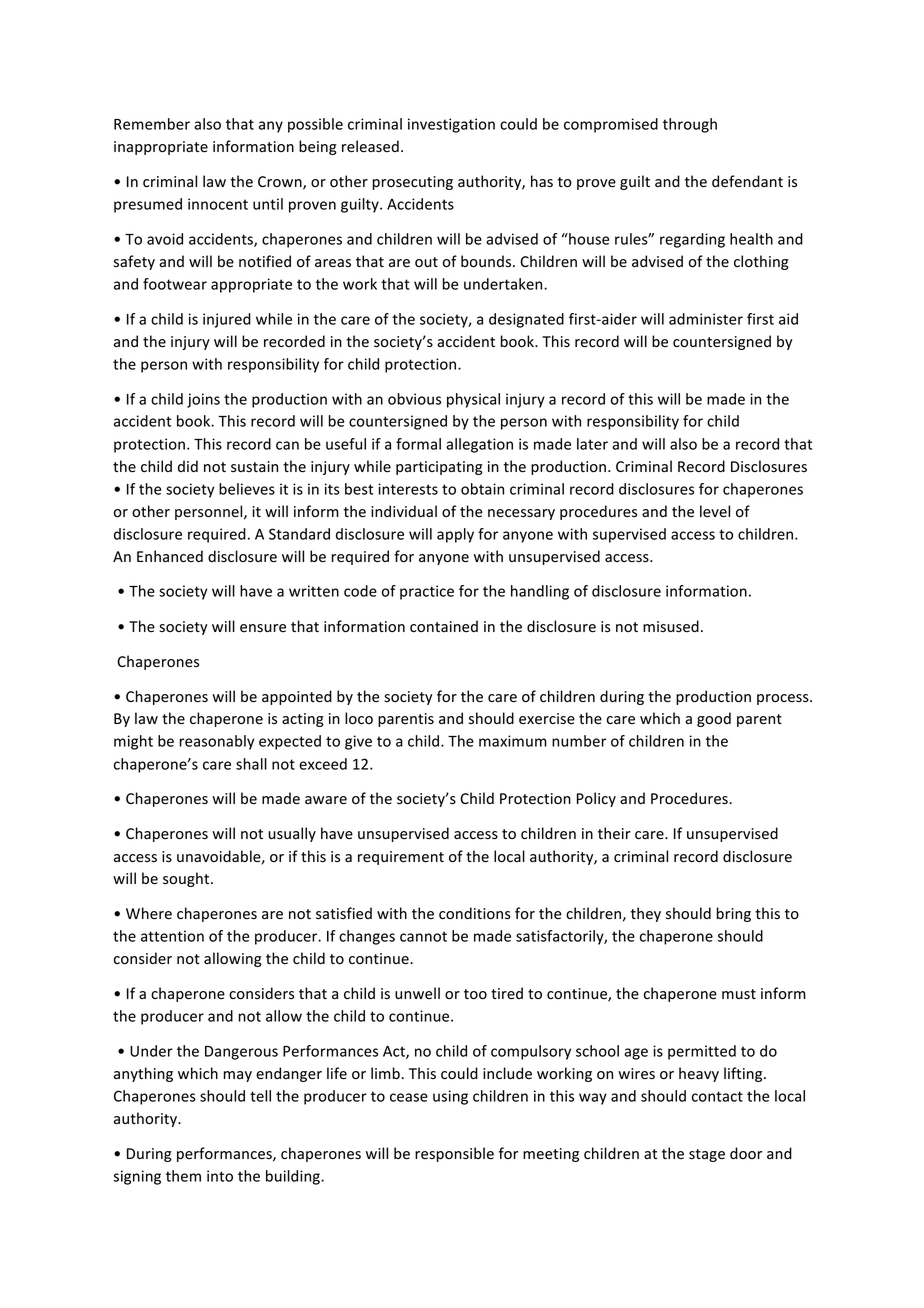  What do you see at coordinates (218, 204) in the image?
I see `innocent` at bounding box center [218, 204].
